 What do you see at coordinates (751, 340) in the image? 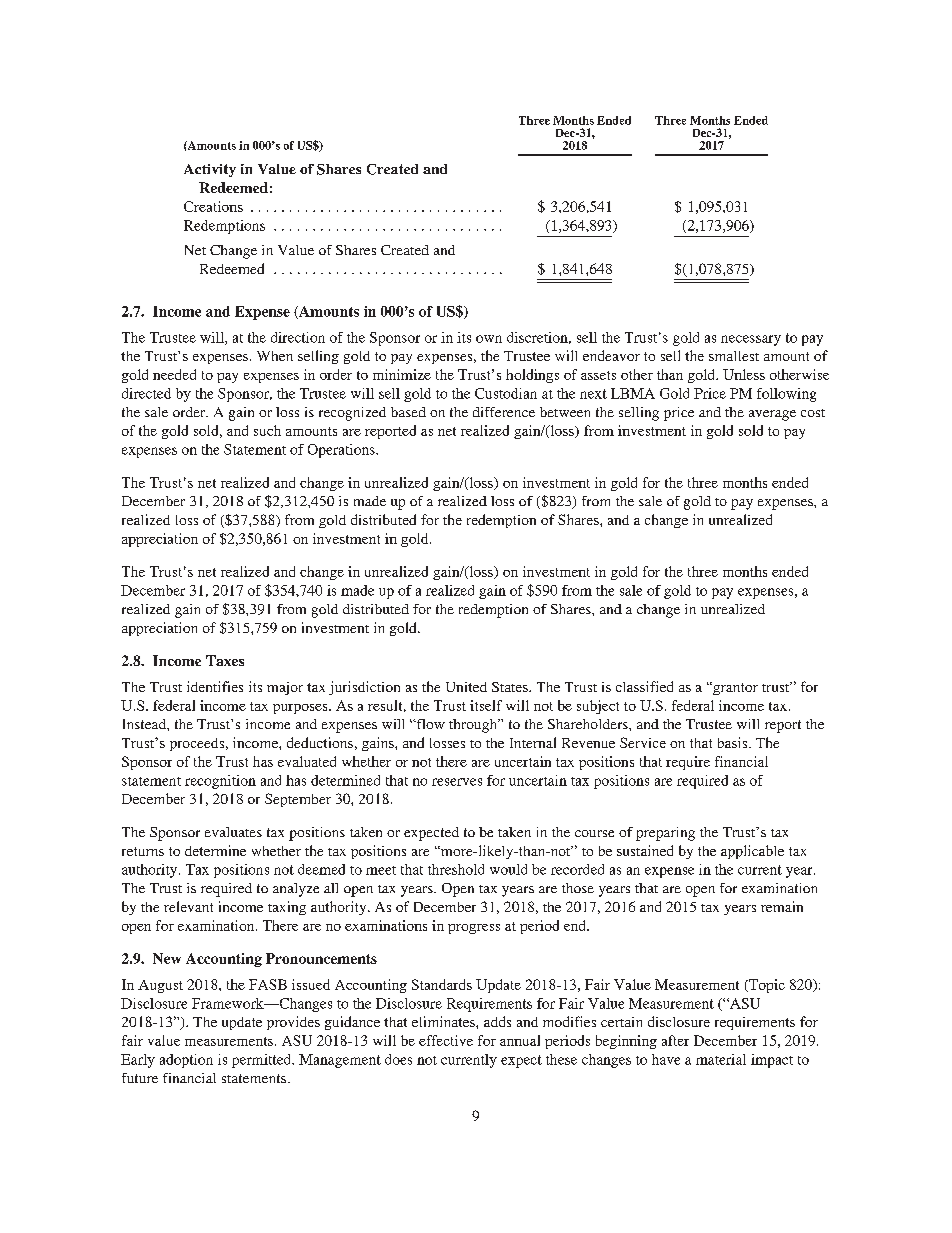
I see `necessary` at bounding box center [751, 340].
